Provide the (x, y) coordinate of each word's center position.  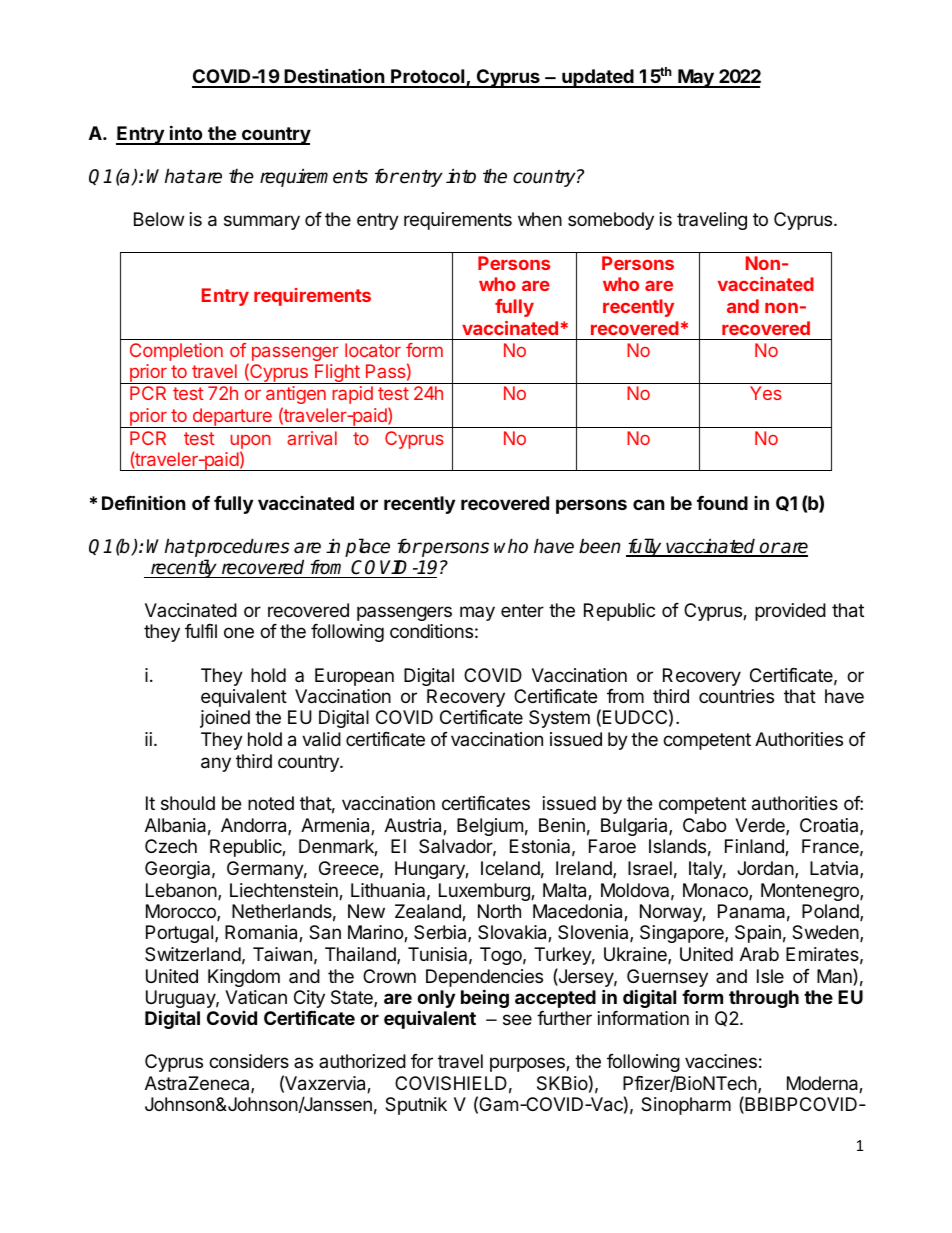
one (239, 632)
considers (249, 1061)
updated (598, 78)
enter (522, 610)
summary (262, 222)
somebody (611, 221)
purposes (528, 1064)
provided (790, 612)
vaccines (721, 1061)
